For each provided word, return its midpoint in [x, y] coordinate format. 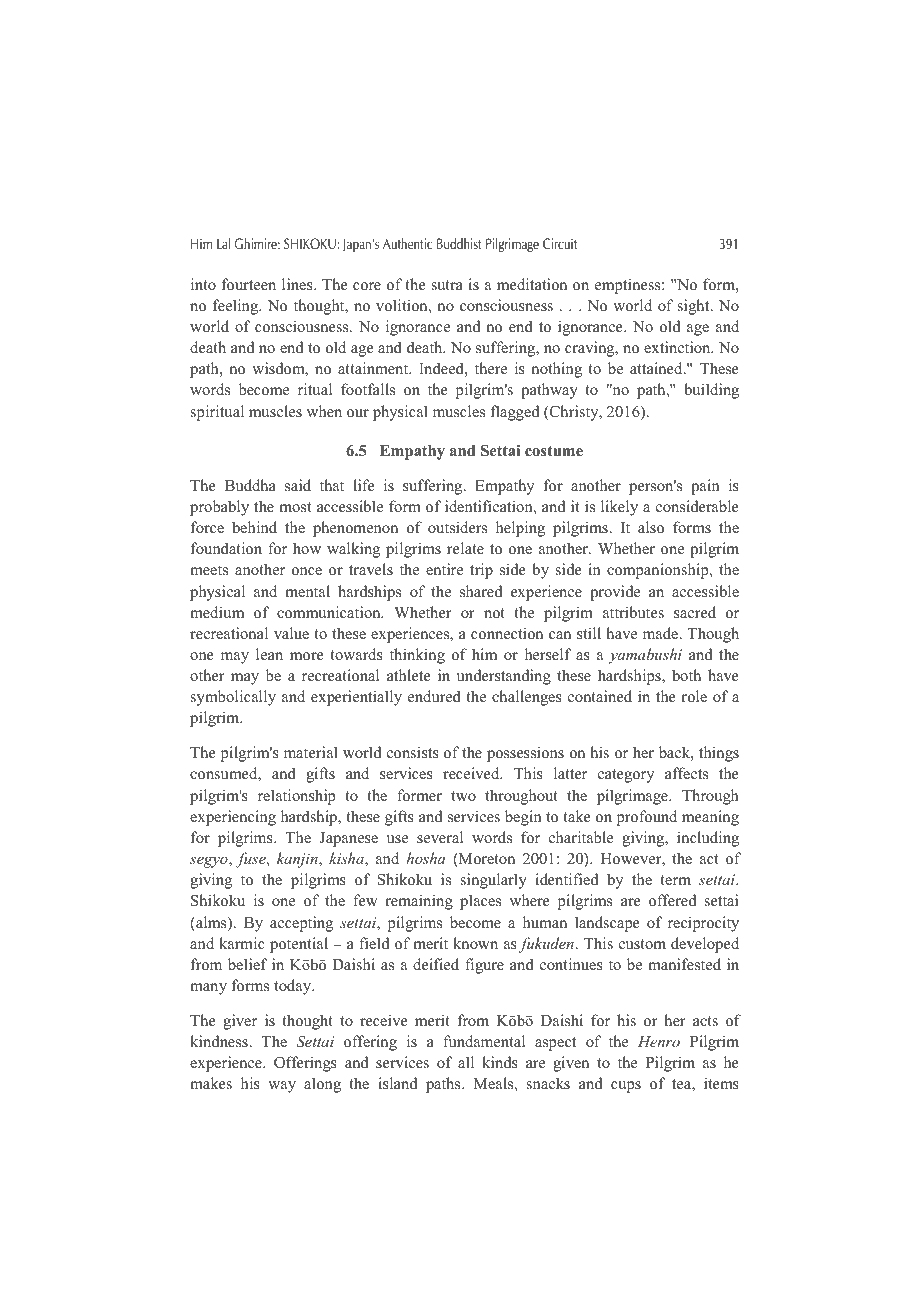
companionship [659, 571]
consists [413, 752]
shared [481, 591]
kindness [220, 1041]
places [480, 902]
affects [686, 773]
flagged [515, 413]
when [324, 411]
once [307, 571]
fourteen [249, 284]
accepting [301, 924]
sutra [447, 285]
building [711, 391]
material [311, 752]
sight [695, 307]
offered [673, 900]
